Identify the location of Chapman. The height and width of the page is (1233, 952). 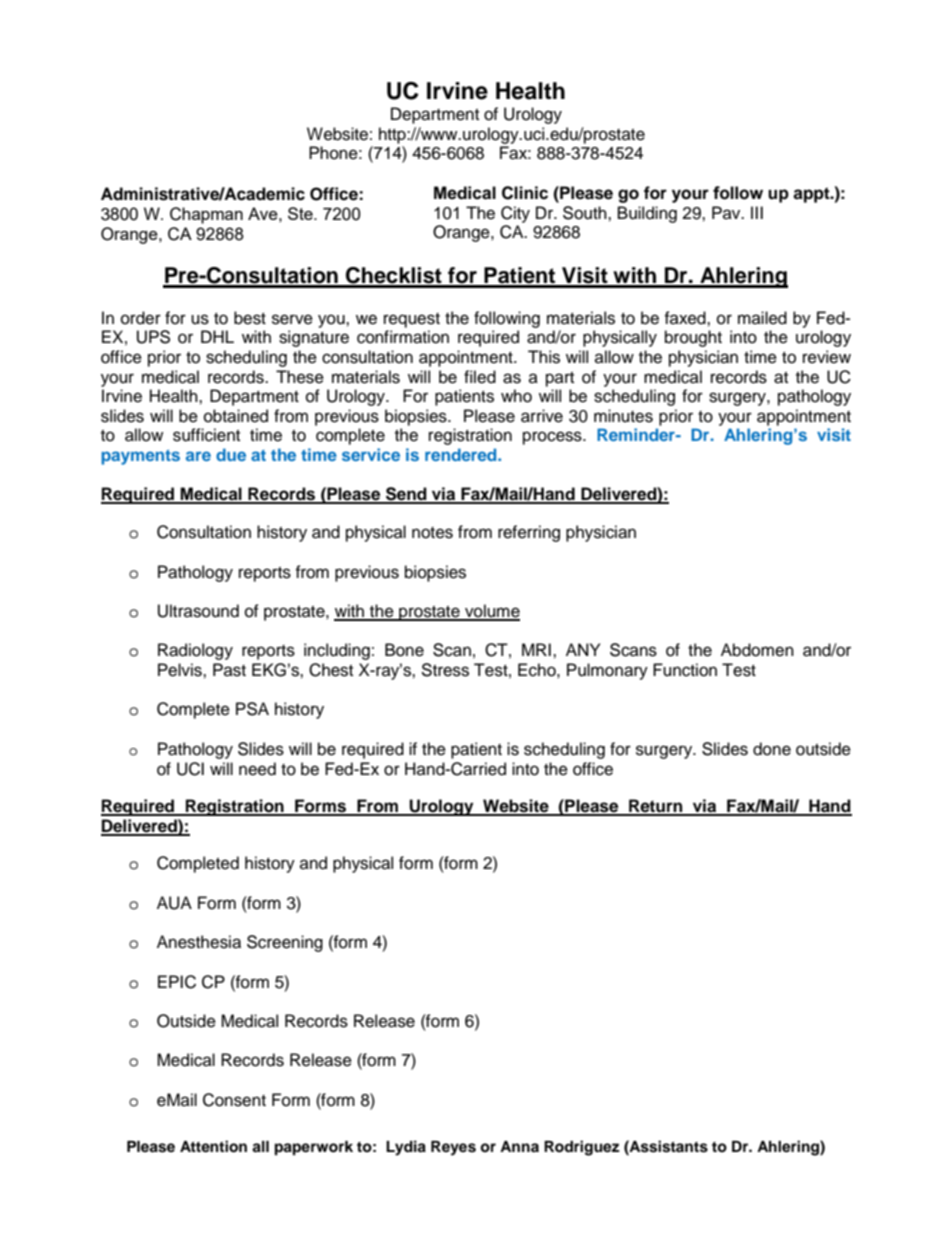
(206, 215).
